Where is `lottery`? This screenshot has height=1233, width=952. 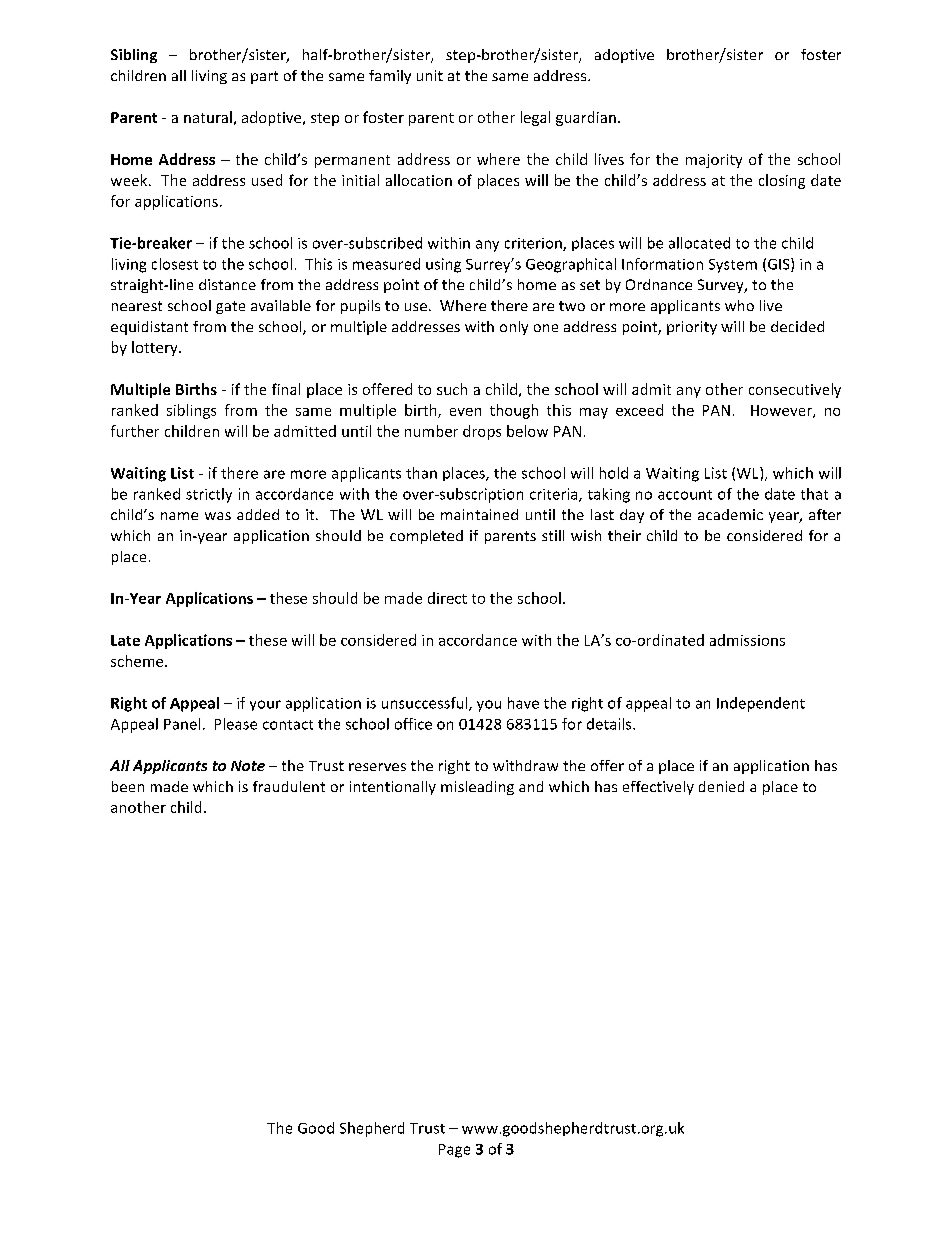
lottery is located at coordinates (156, 348).
